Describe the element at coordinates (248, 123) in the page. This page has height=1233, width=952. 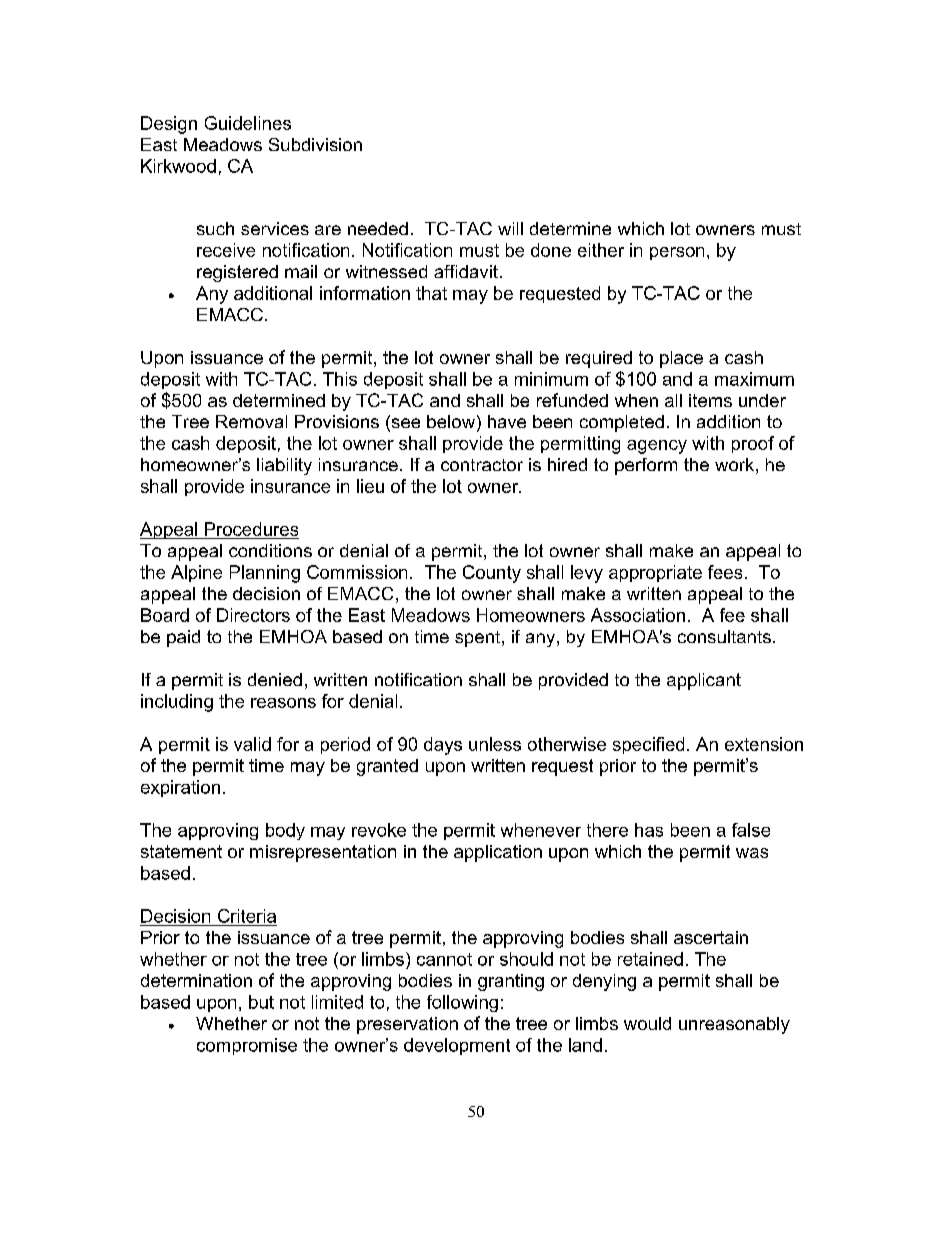
I see `Guidelines` at that location.
